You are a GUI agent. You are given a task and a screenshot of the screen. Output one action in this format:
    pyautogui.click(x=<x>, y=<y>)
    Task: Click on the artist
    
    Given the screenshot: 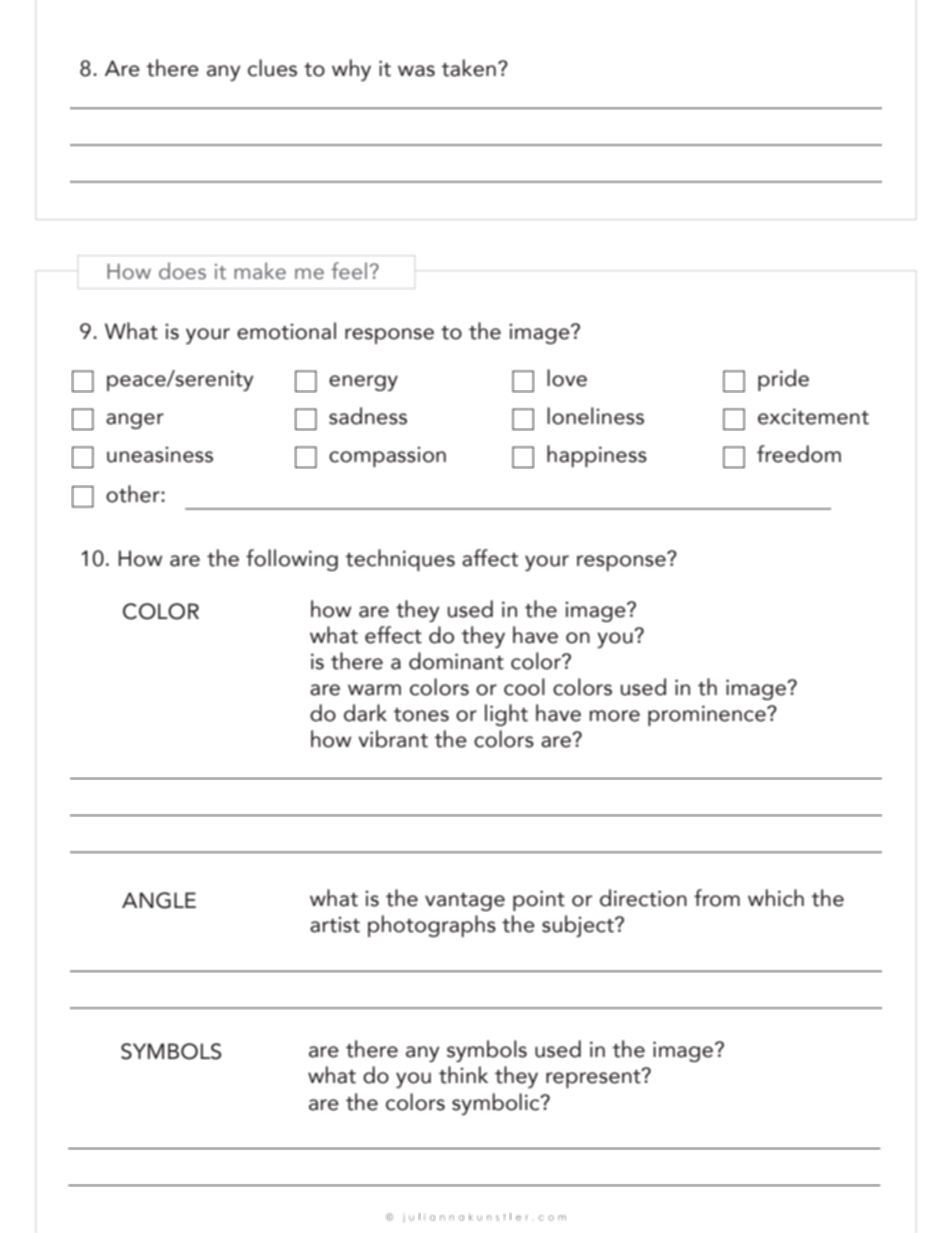 What is the action you would take?
    pyautogui.click(x=335, y=925)
